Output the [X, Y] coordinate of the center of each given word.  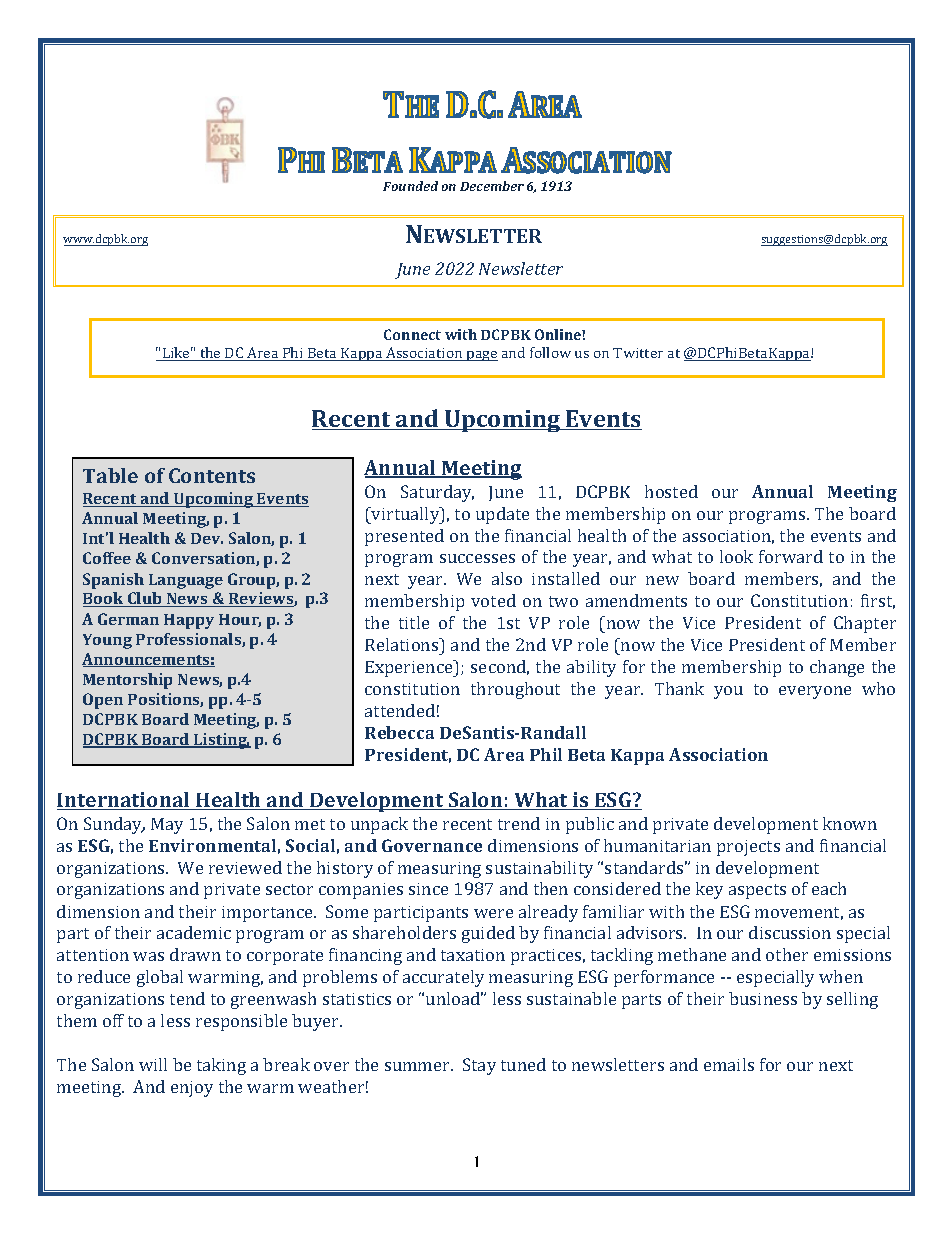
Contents [212, 475]
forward [791, 556]
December [492, 186]
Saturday [437, 493]
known [850, 823]
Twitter [638, 353]
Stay [479, 1066]
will [153, 1064]
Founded [410, 186]
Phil [546, 754]
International [124, 801]
